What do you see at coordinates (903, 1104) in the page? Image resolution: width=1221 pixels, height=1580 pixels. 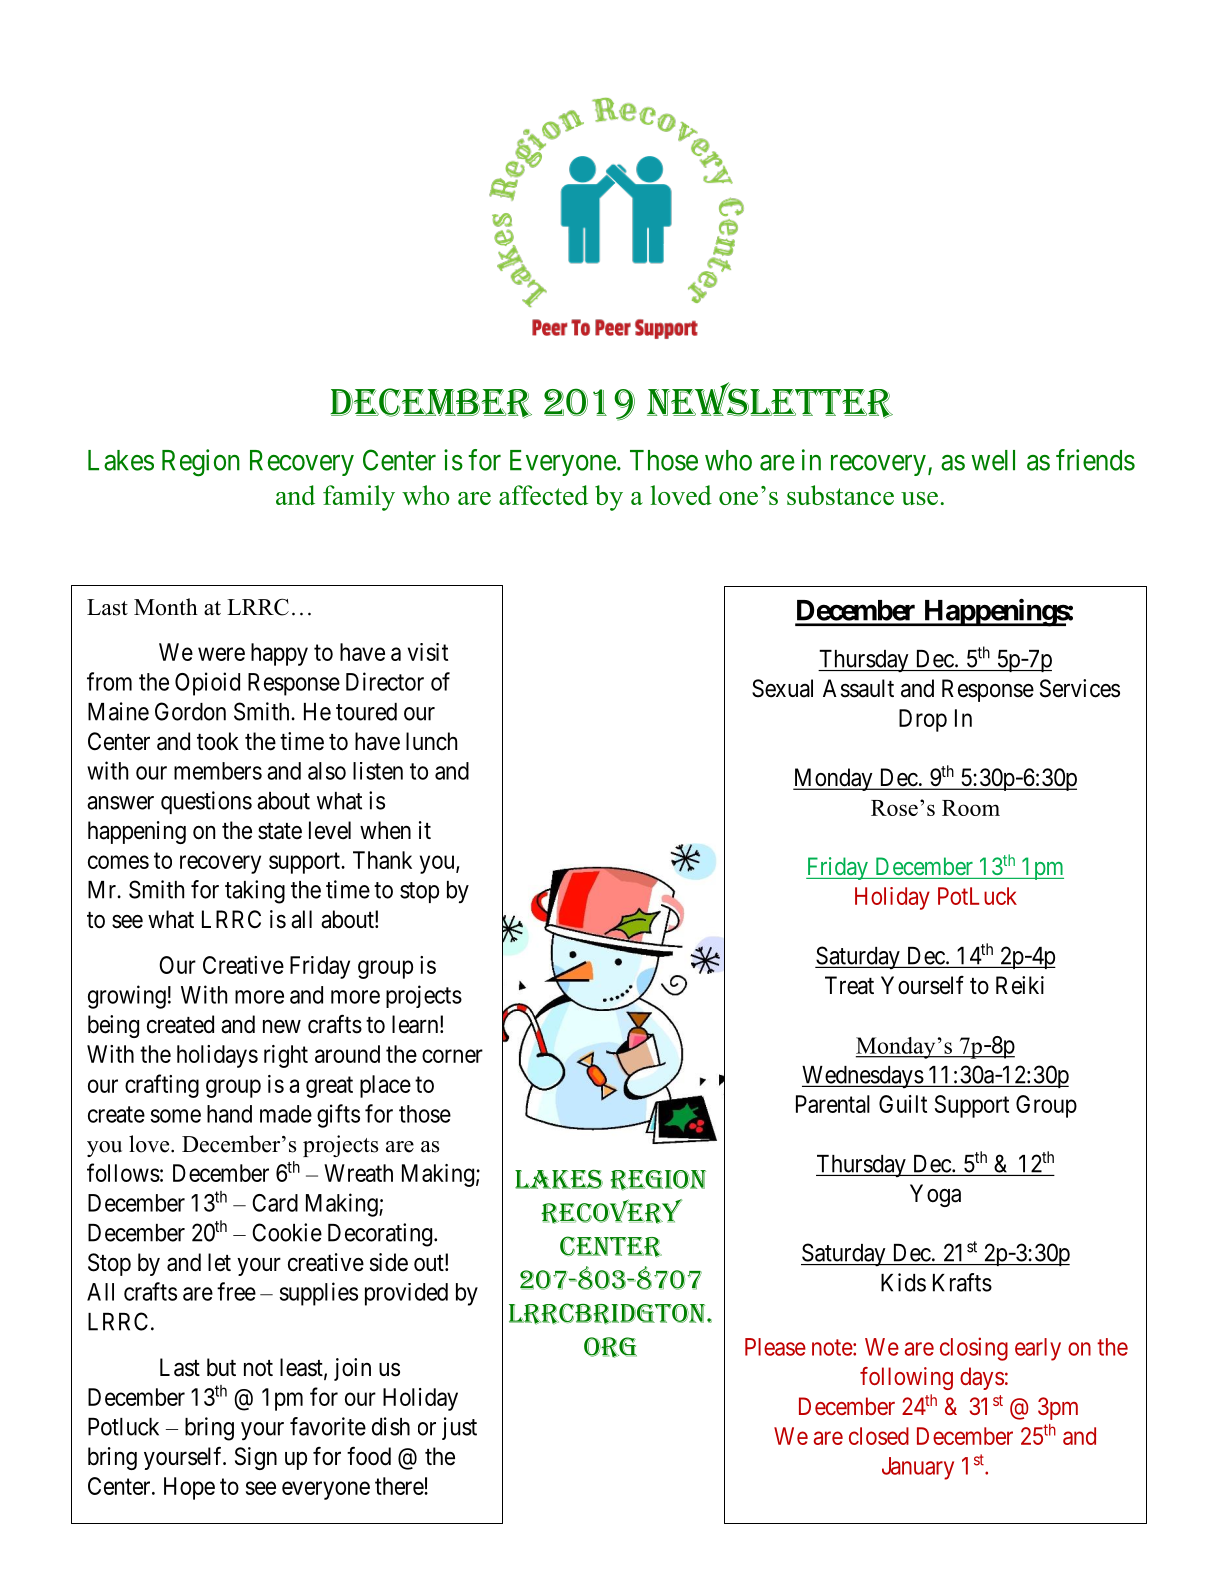 I see `Guilt` at bounding box center [903, 1104].
